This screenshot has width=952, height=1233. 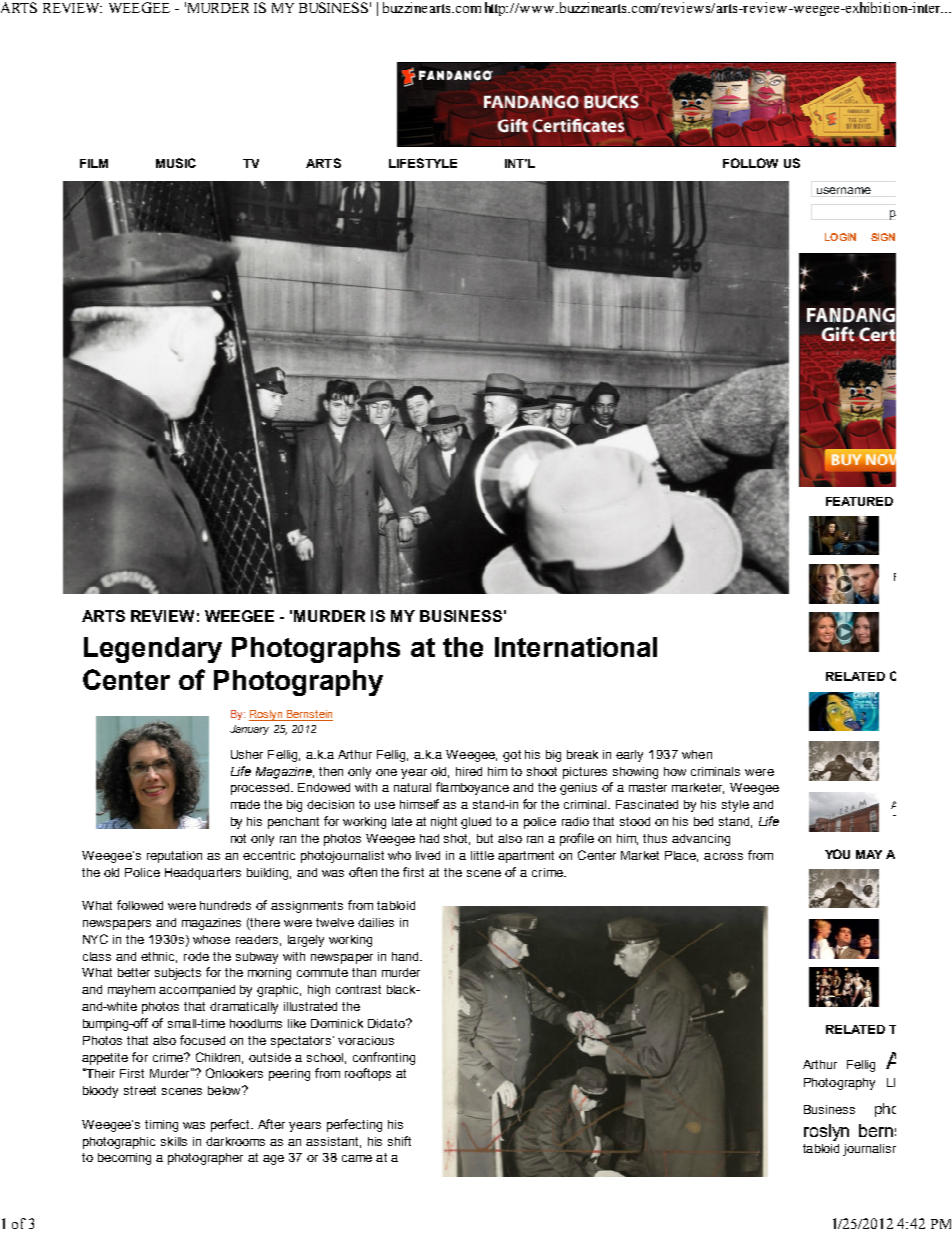 I want to click on Legendary, so click(x=153, y=650).
